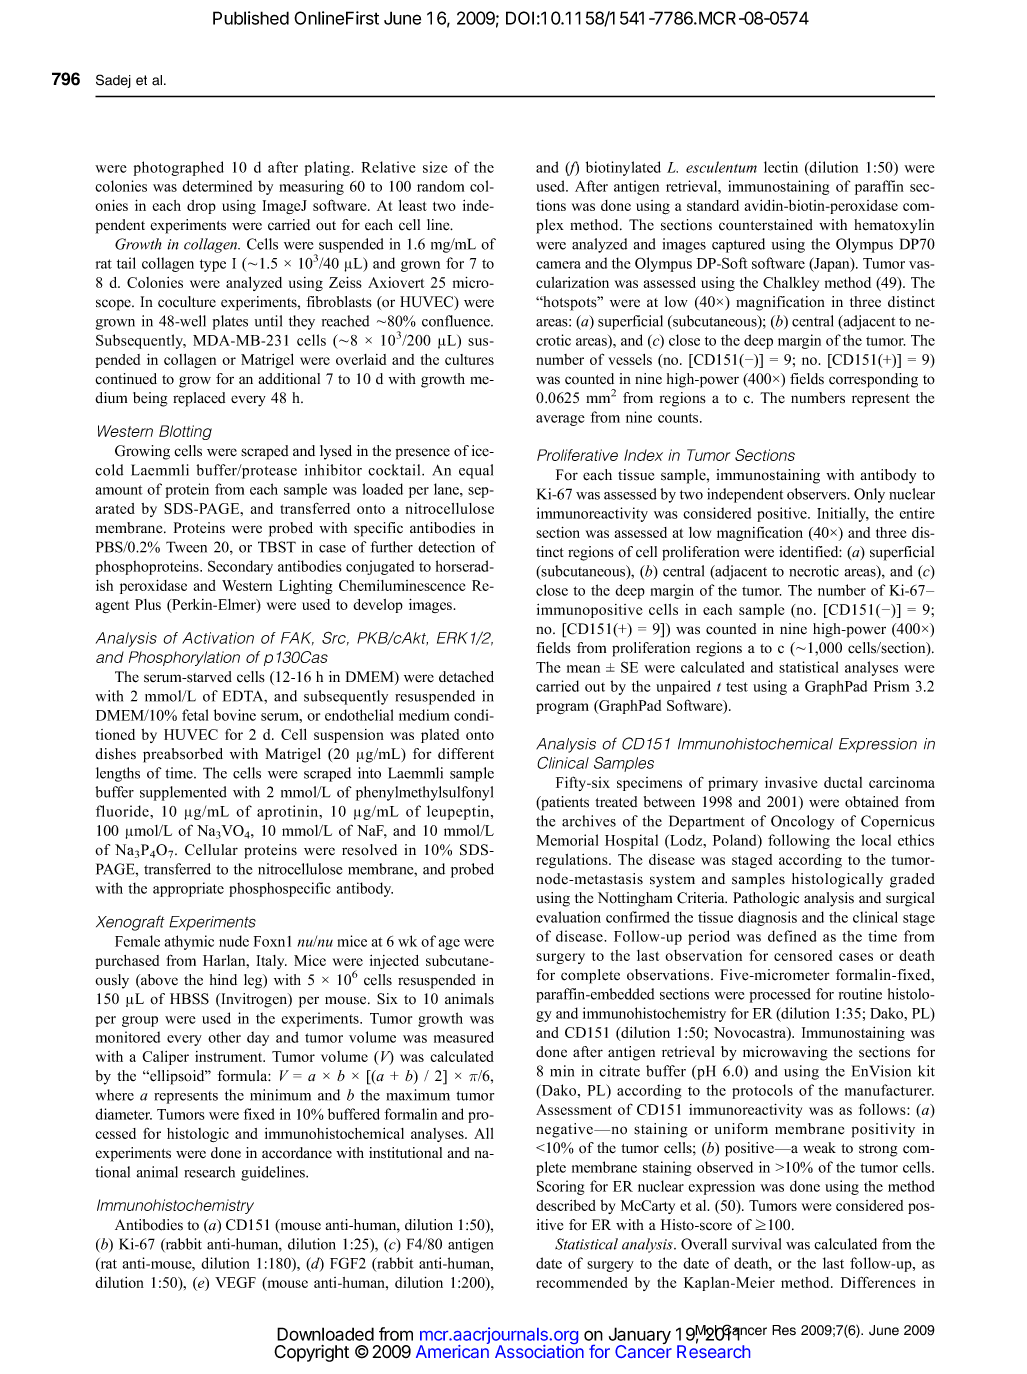 This document has width=1027, height=1374. Describe the element at coordinates (781, 167) in the document. I see `lectin` at that location.
